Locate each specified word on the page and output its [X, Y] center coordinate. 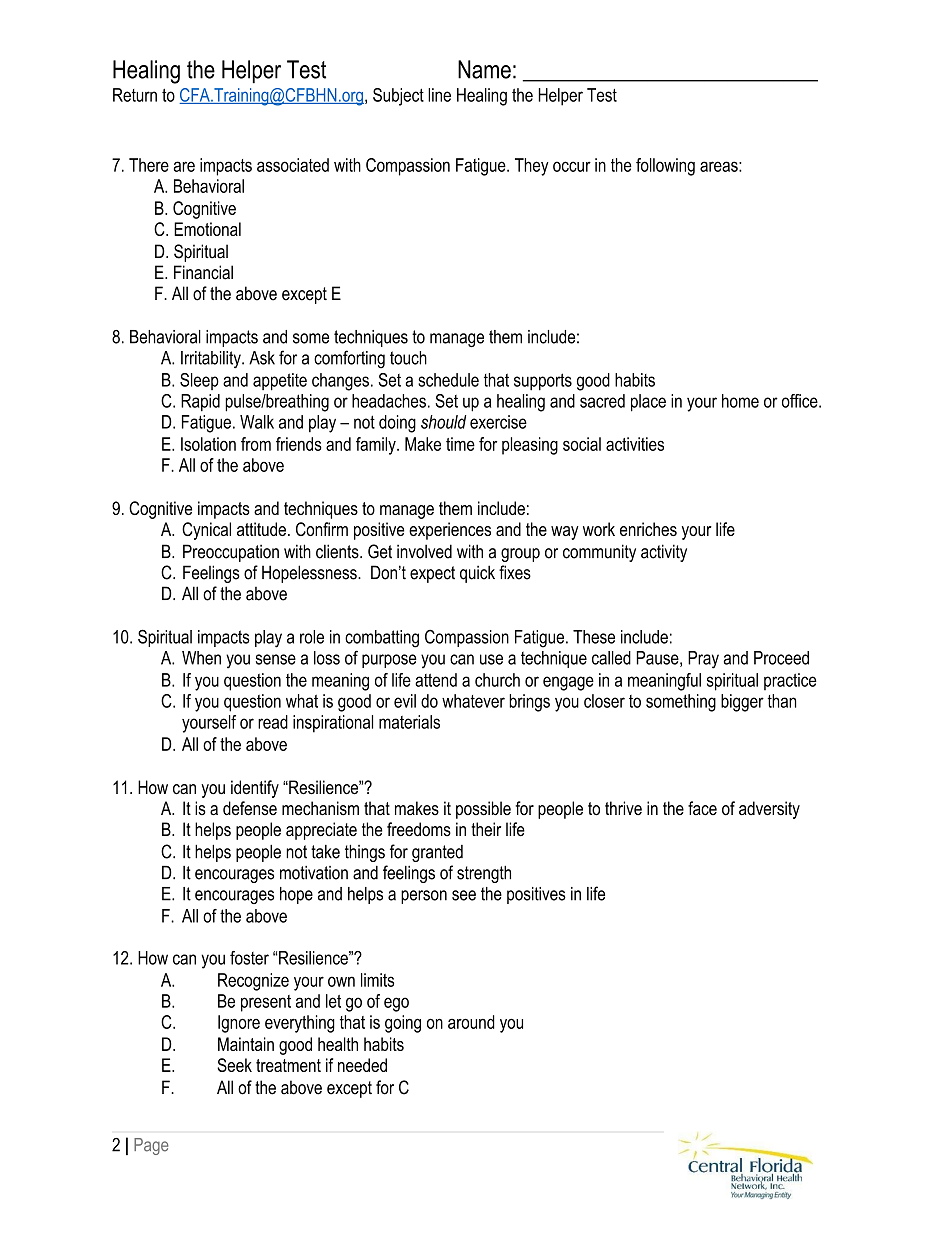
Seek [234, 1065]
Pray [703, 660]
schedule [448, 380]
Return [135, 95]
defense [250, 808]
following [665, 167]
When [201, 658]
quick [477, 574]
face [702, 808]
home [740, 401]
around [471, 1022]
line [439, 95]
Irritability [212, 359]
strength [484, 874]
